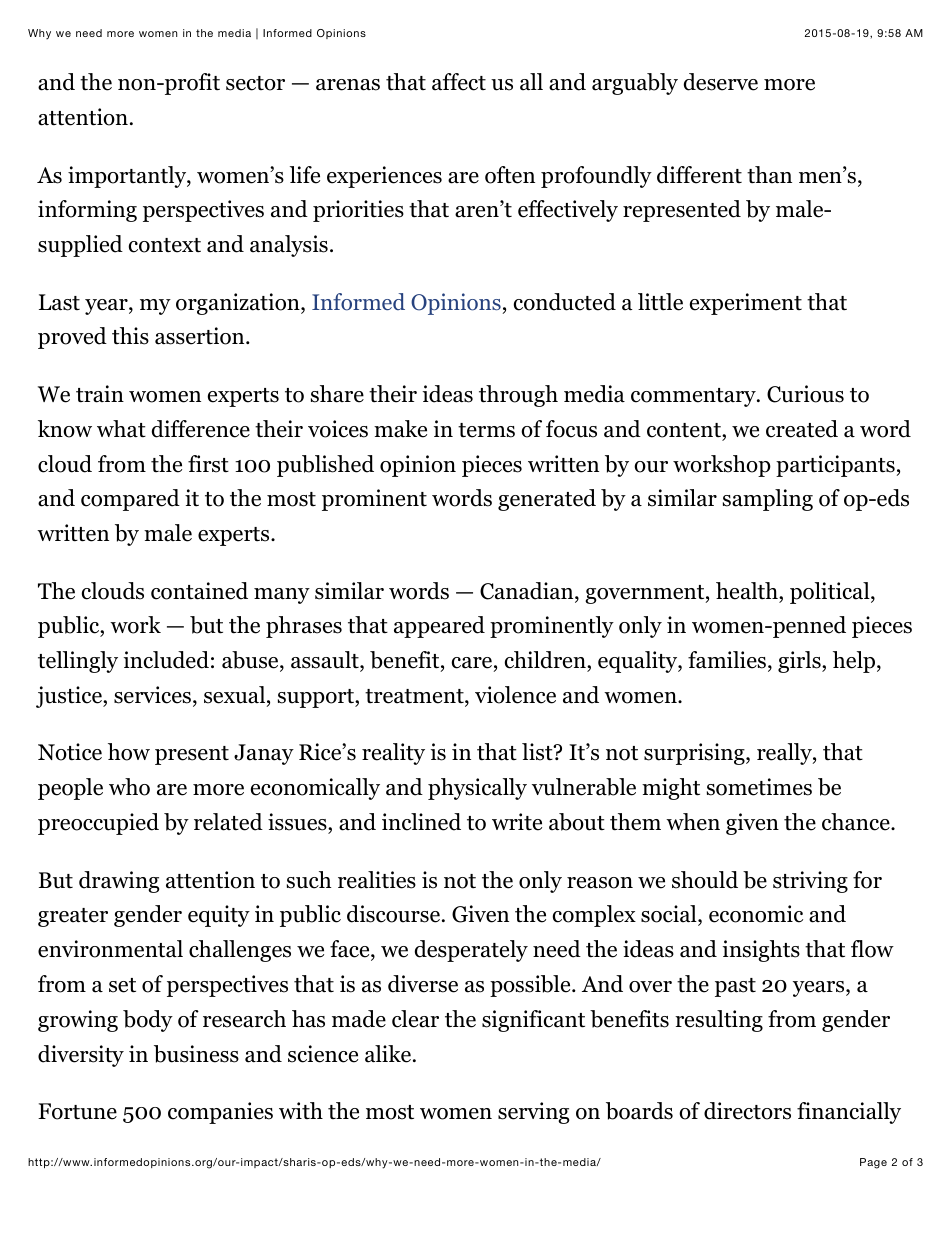 This screenshot has height=1233, width=952. I want to click on sector, so click(255, 83).
